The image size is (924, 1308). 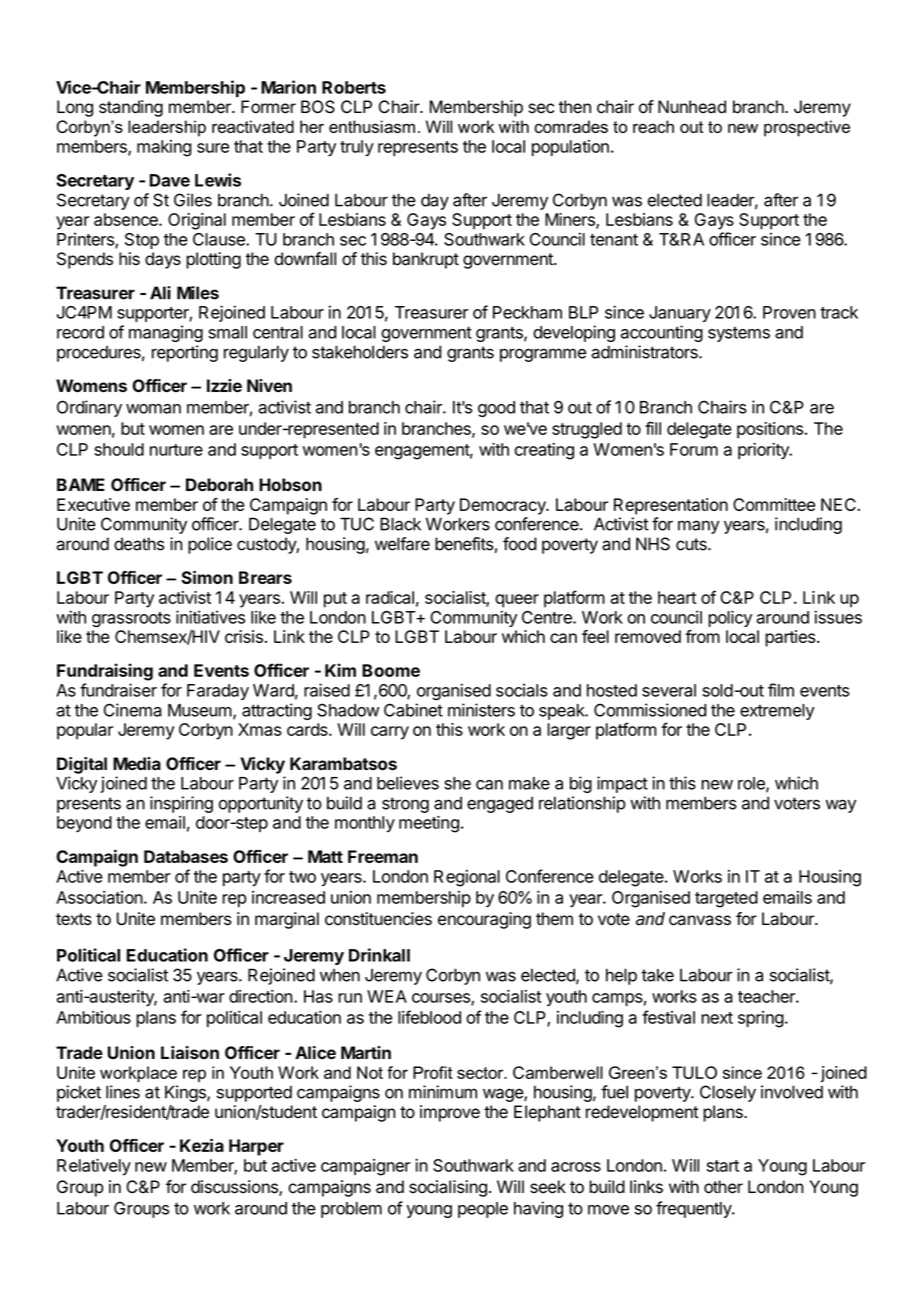 What do you see at coordinates (726, 899) in the screenshot?
I see `targeted` at bounding box center [726, 899].
